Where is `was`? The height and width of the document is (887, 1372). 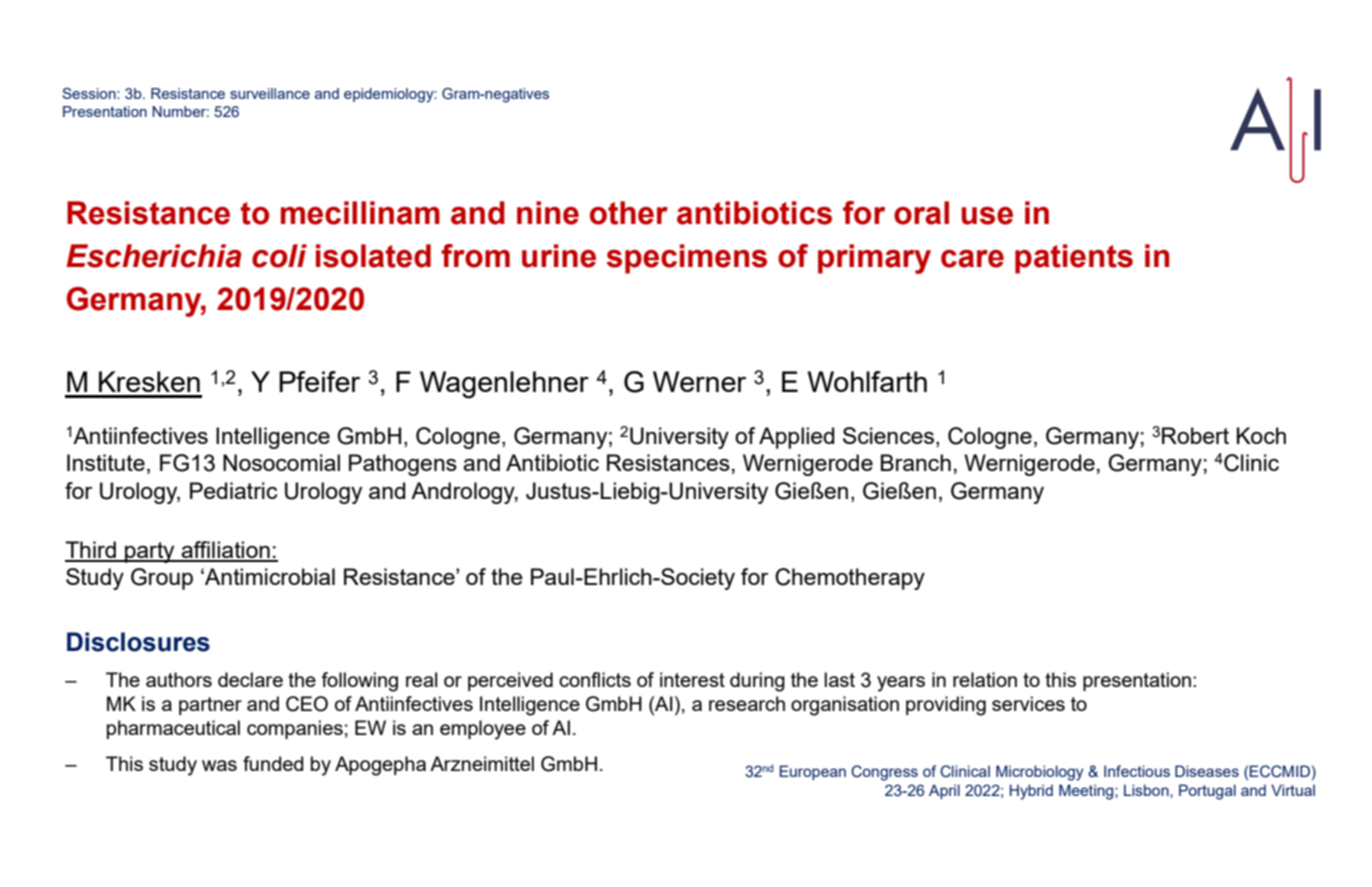
was is located at coordinates (219, 765).
